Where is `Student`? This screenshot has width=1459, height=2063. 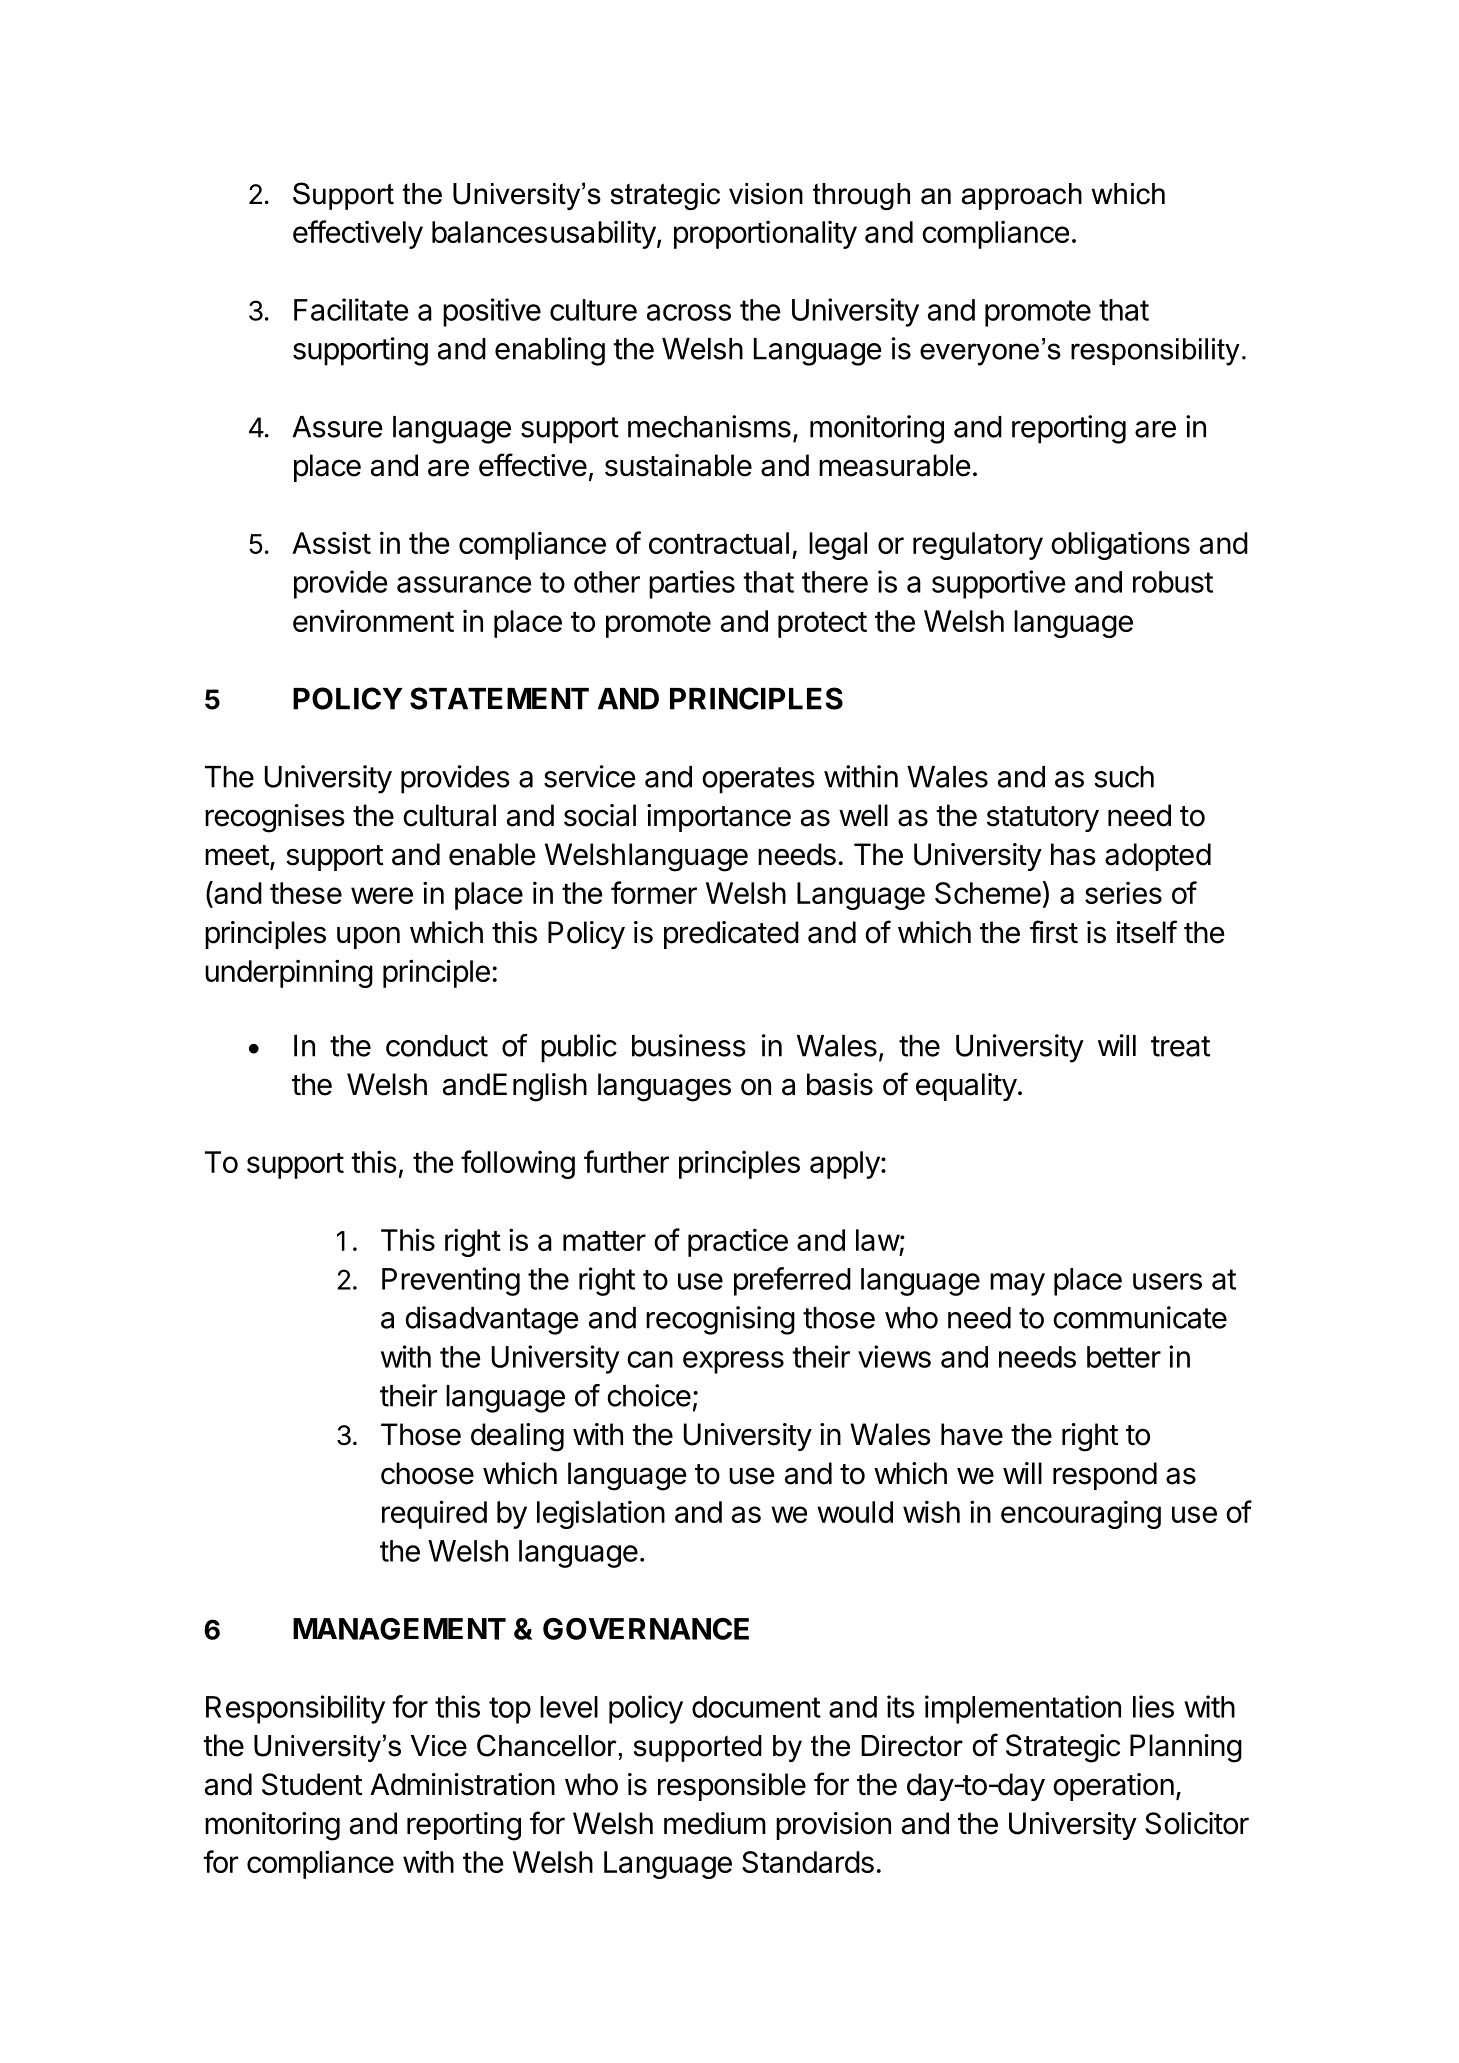
Student is located at coordinates (312, 1784).
